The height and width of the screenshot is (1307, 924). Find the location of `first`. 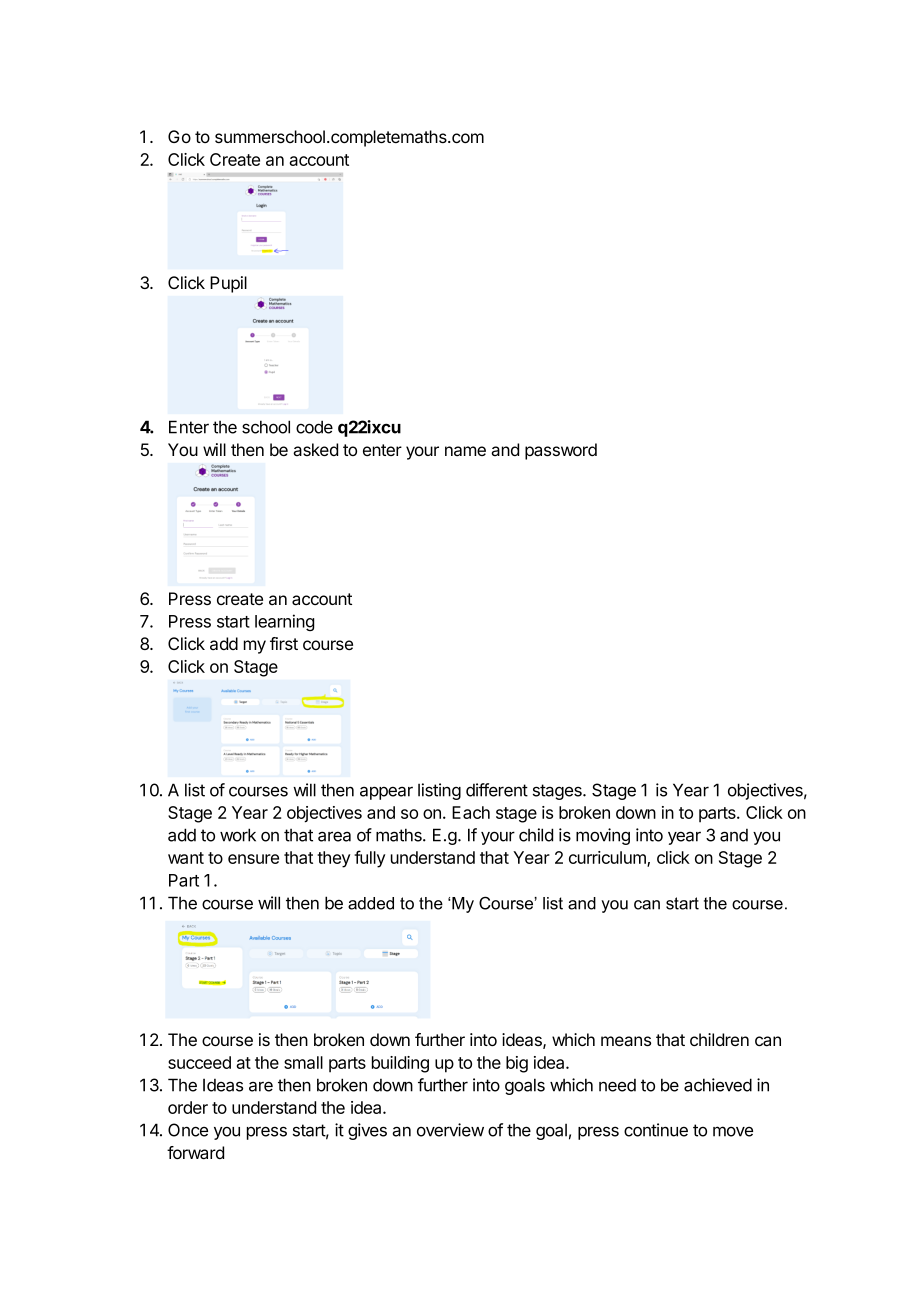

first is located at coordinates (284, 643).
